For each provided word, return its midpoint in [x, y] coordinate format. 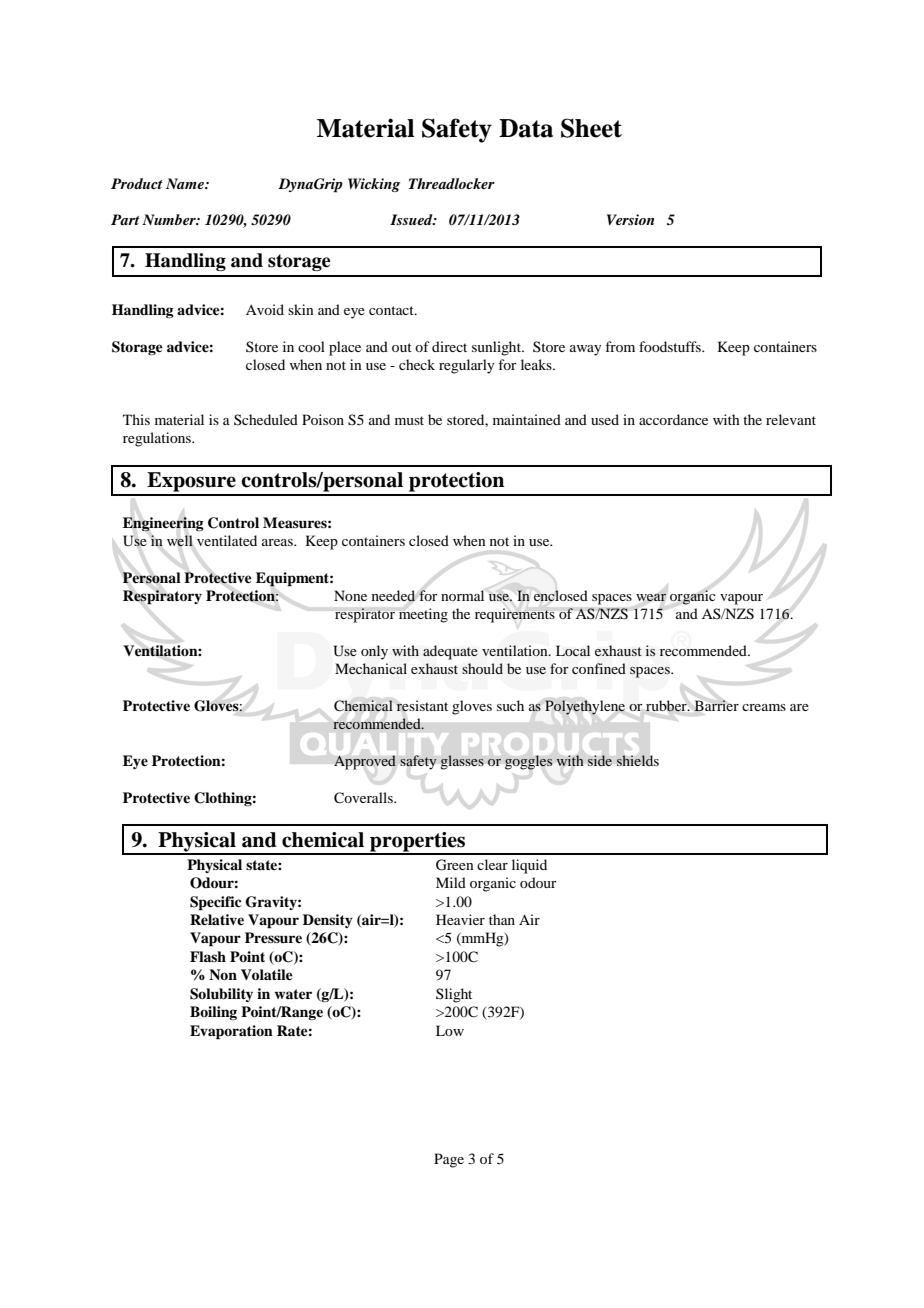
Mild [451, 882]
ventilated [227, 540]
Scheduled [266, 419]
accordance [673, 419]
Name [186, 183]
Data [526, 128]
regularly [466, 366]
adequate [450, 652]
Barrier [716, 705]
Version [630, 219]
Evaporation [231, 1032]
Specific [215, 903]
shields [637, 760]
